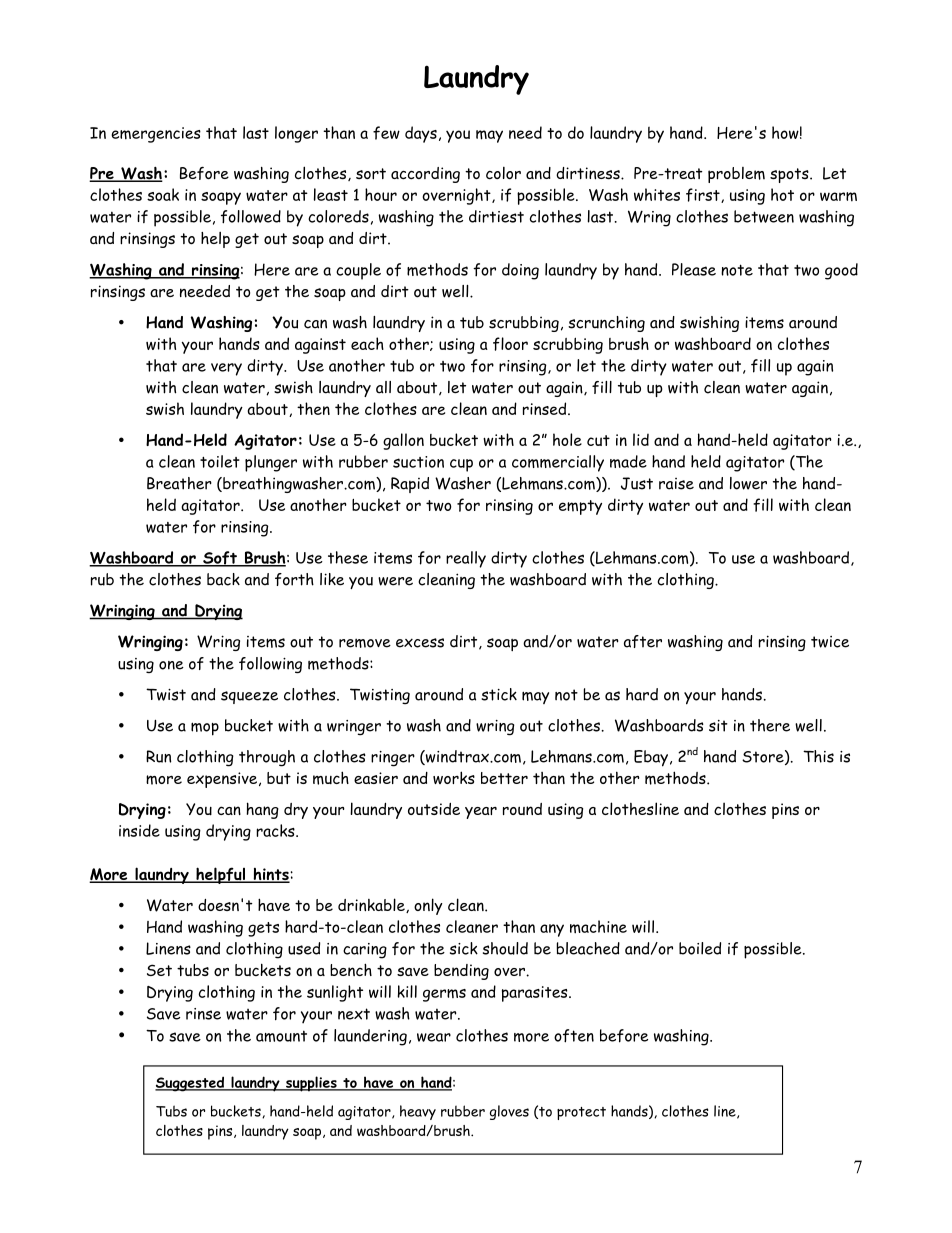 Image resolution: width=952 pixels, height=1233 pixels. What do you see at coordinates (509, 1112) in the screenshot?
I see `gloves` at bounding box center [509, 1112].
